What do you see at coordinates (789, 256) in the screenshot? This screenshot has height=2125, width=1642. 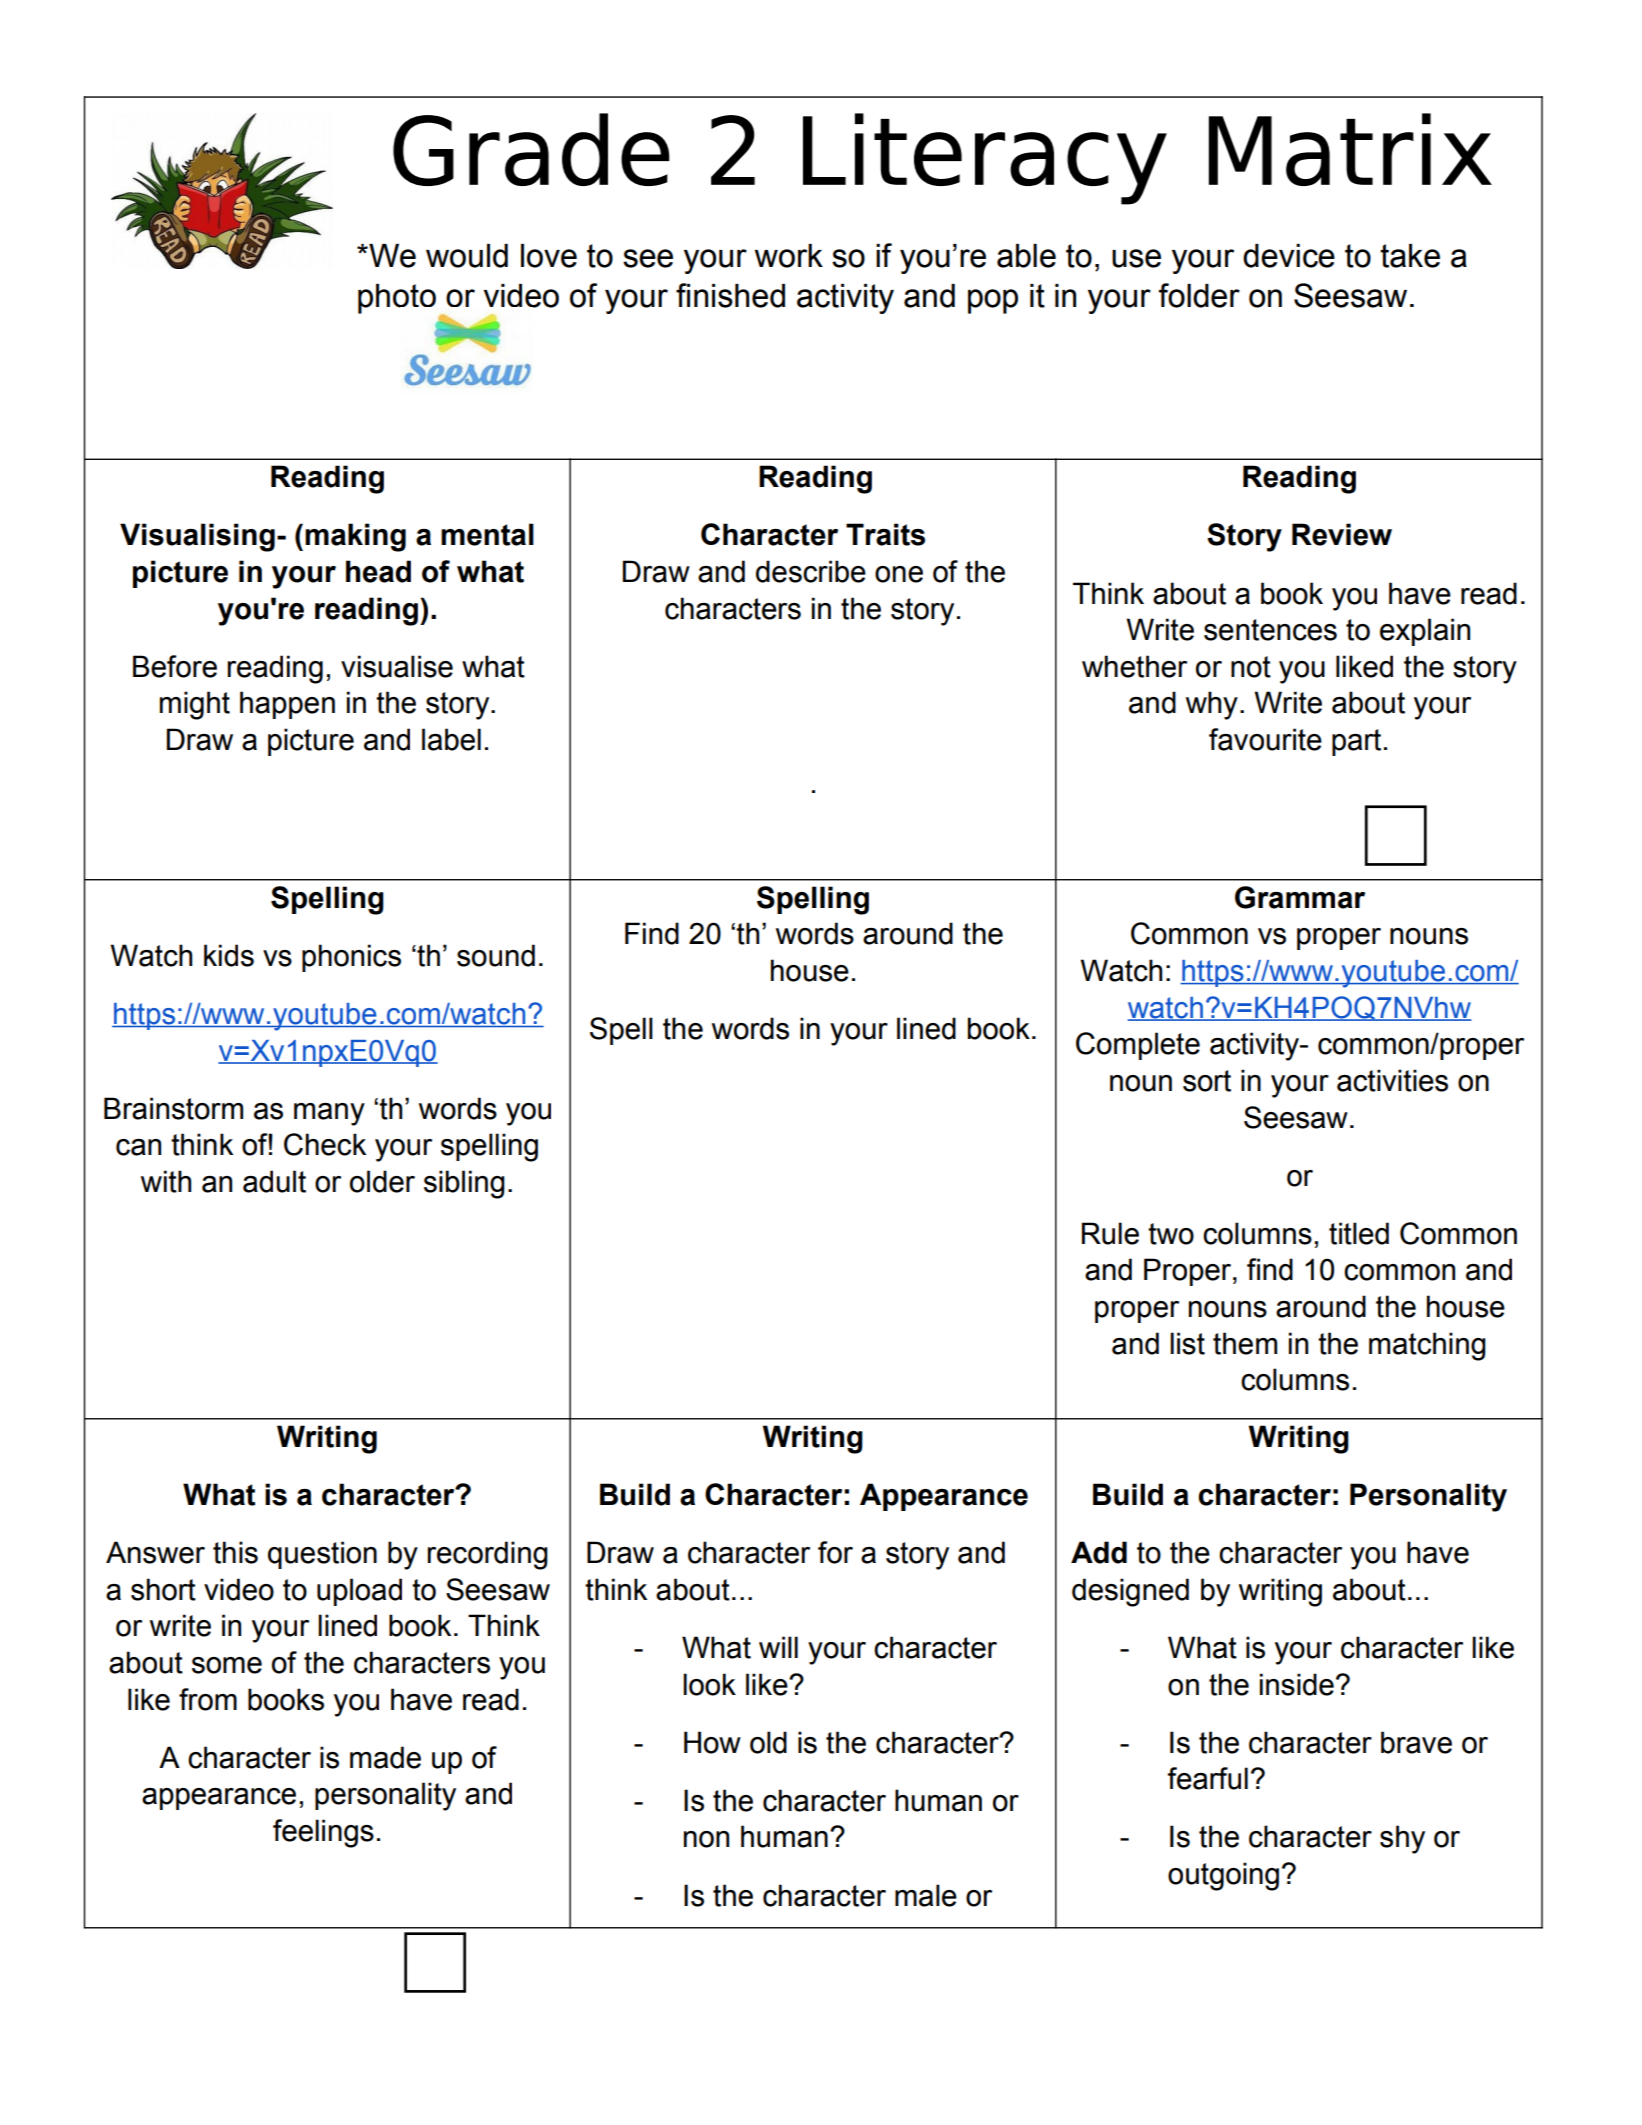 I see `work` at bounding box center [789, 256].
